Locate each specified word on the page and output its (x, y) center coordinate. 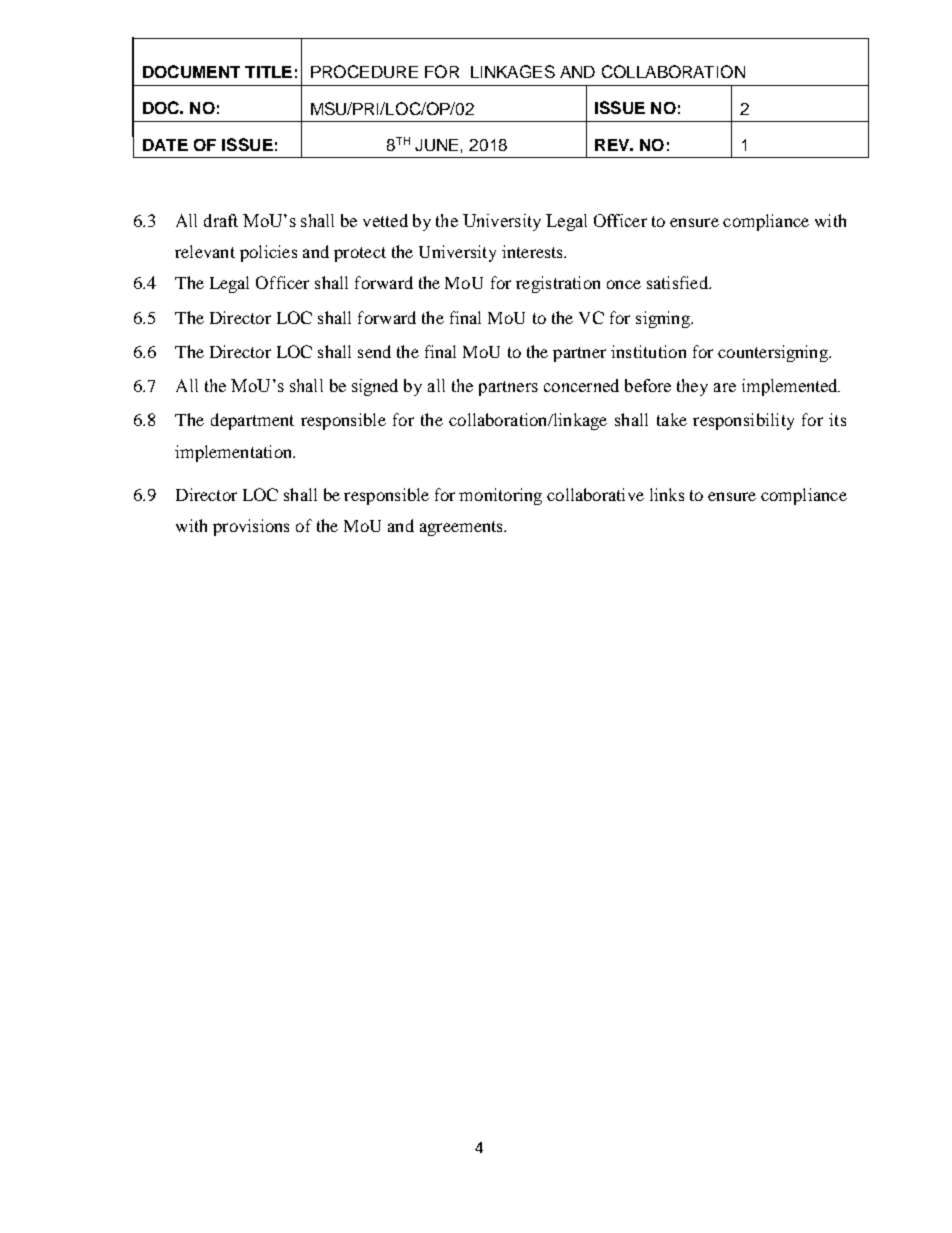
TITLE (268, 72)
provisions (251, 527)
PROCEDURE (364, 71)
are (725, 387)
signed (375, 387)
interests (534, 251)
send (374, 351)
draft (221, 220)
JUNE (436, 145)
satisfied (678, 282)
